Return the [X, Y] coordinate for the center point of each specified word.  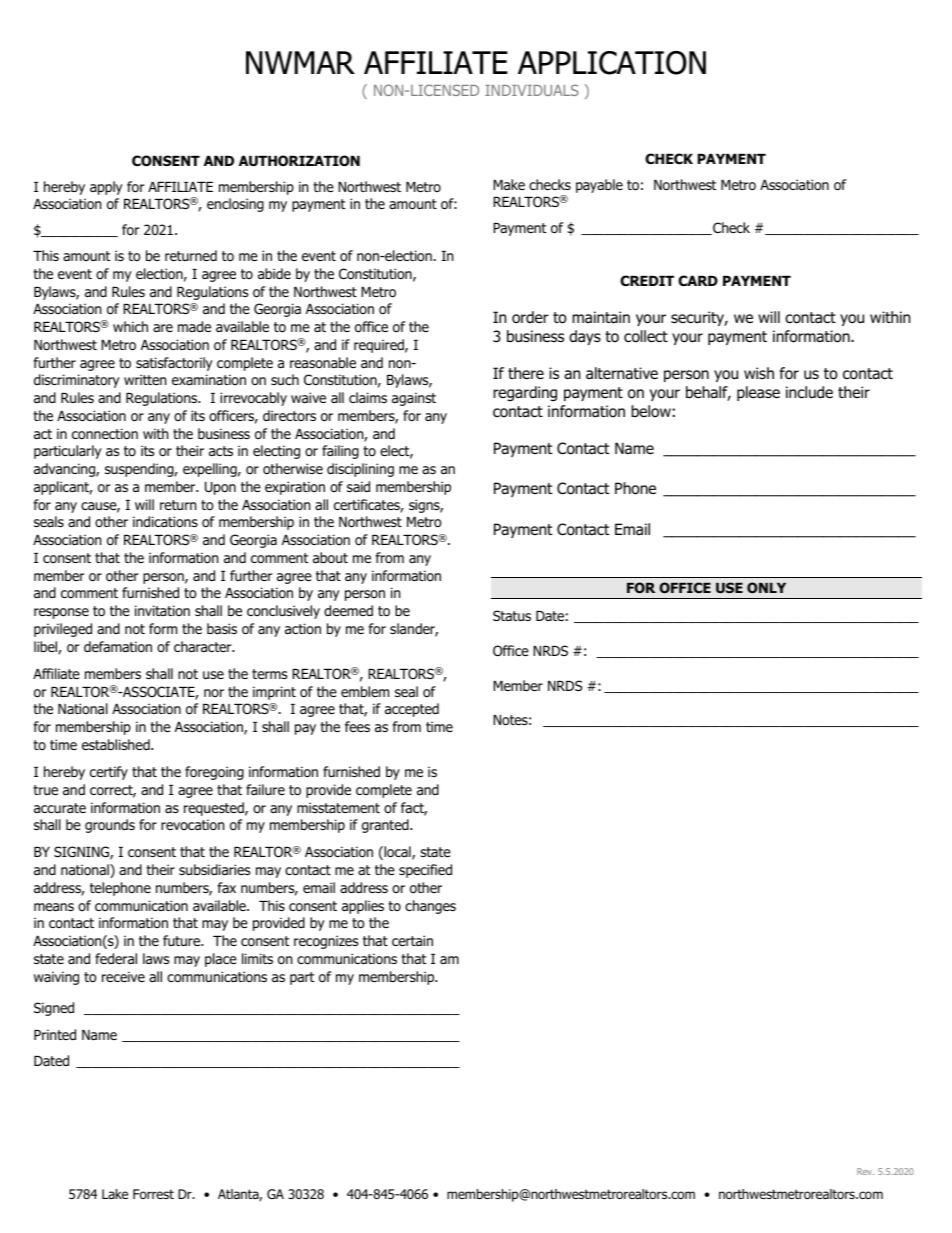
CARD [698, 280]
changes [430, 907]
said [358, 487]
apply [106, 188]
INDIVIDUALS [532, 90]
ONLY [766, 587]
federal [116, 959]
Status [512, 615]
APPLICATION [612, 63]
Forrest [153, 1194]
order [530, 317]
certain [412, 940]
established [117, 744]
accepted [412, 710]
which [130, 326]
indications [165, 522]
